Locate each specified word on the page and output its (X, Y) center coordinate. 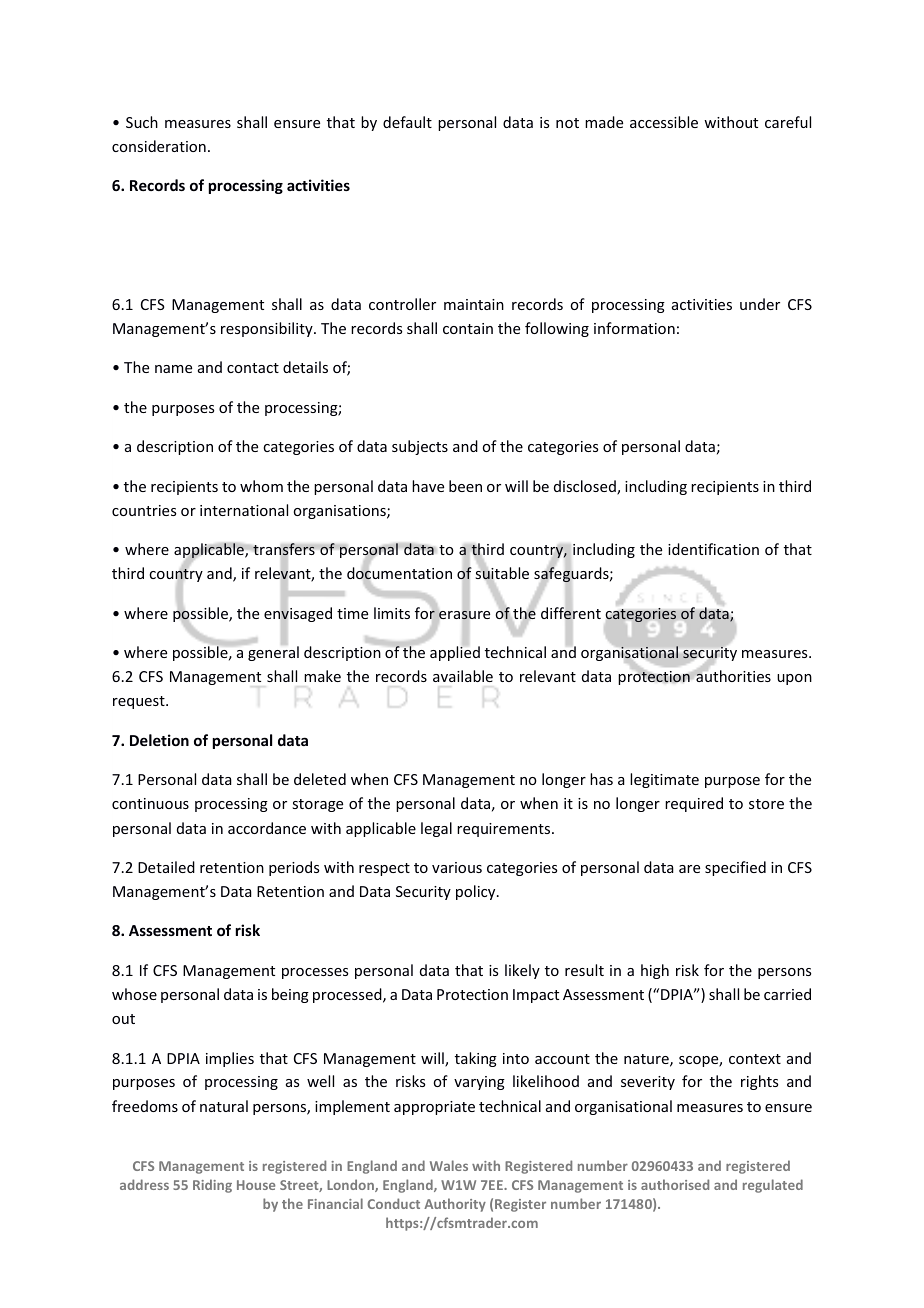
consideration (159, 146)
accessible (664, 122)
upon (794, 679)
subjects (420, 447)
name (173, 369)
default (407, 122)
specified (735, 868)
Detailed (166, 867)
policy (477, 892)
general (273, 653)
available (463, 676)
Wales (449, 1165)
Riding (212, 1186)
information (634, 328)
